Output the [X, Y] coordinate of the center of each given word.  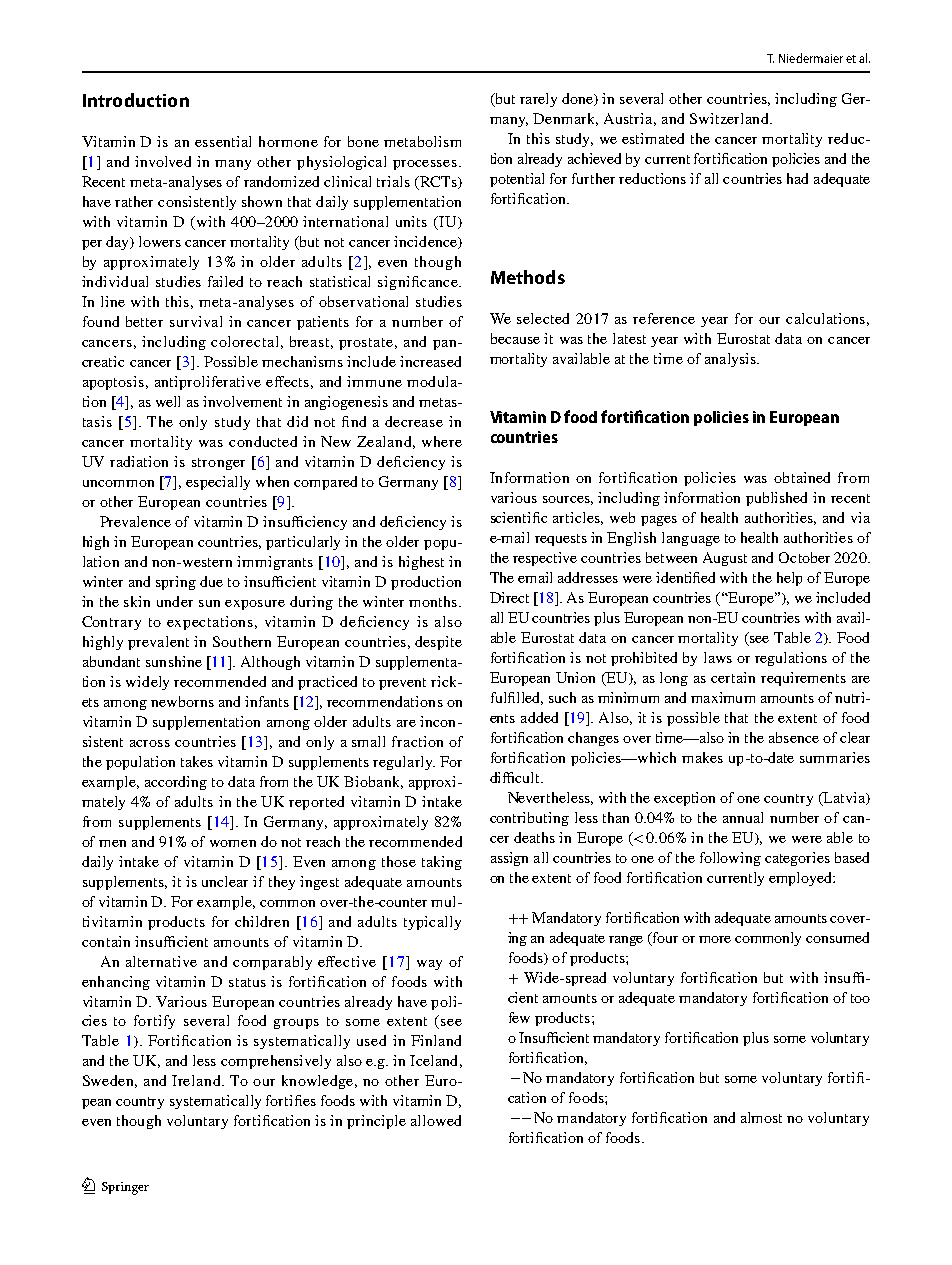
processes [426, 165]
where [442, 441]
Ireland [197, 1080]
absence [794, 737]
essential [223, 141]
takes [197, 761]
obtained [802, 477]
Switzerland [730, 118]
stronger [218, 464]
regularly [404, 763]
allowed [436, 1120]
